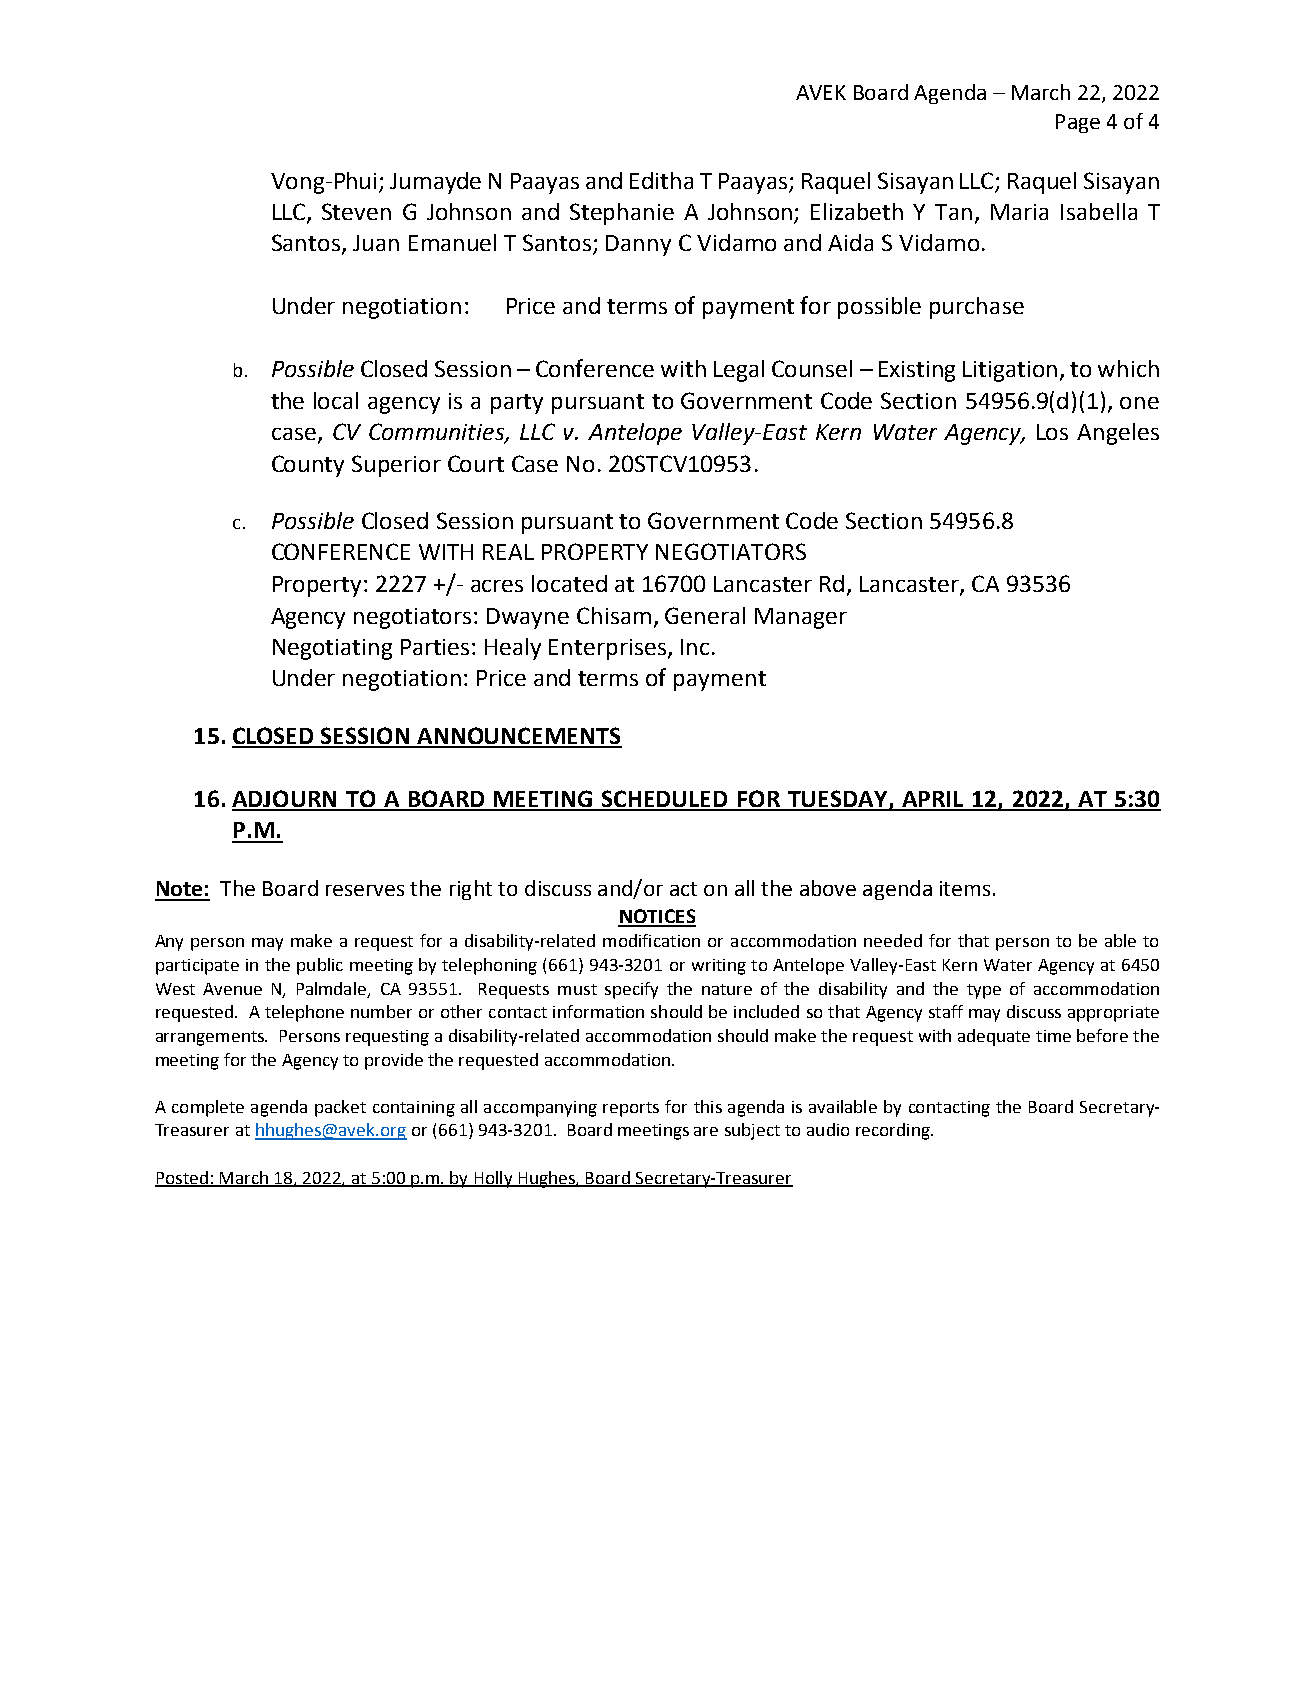 This screenshot has height=1702, width=1315. Describe the element at coordinates (1078, 123) in the screenshot. I see `Page` at that location.
